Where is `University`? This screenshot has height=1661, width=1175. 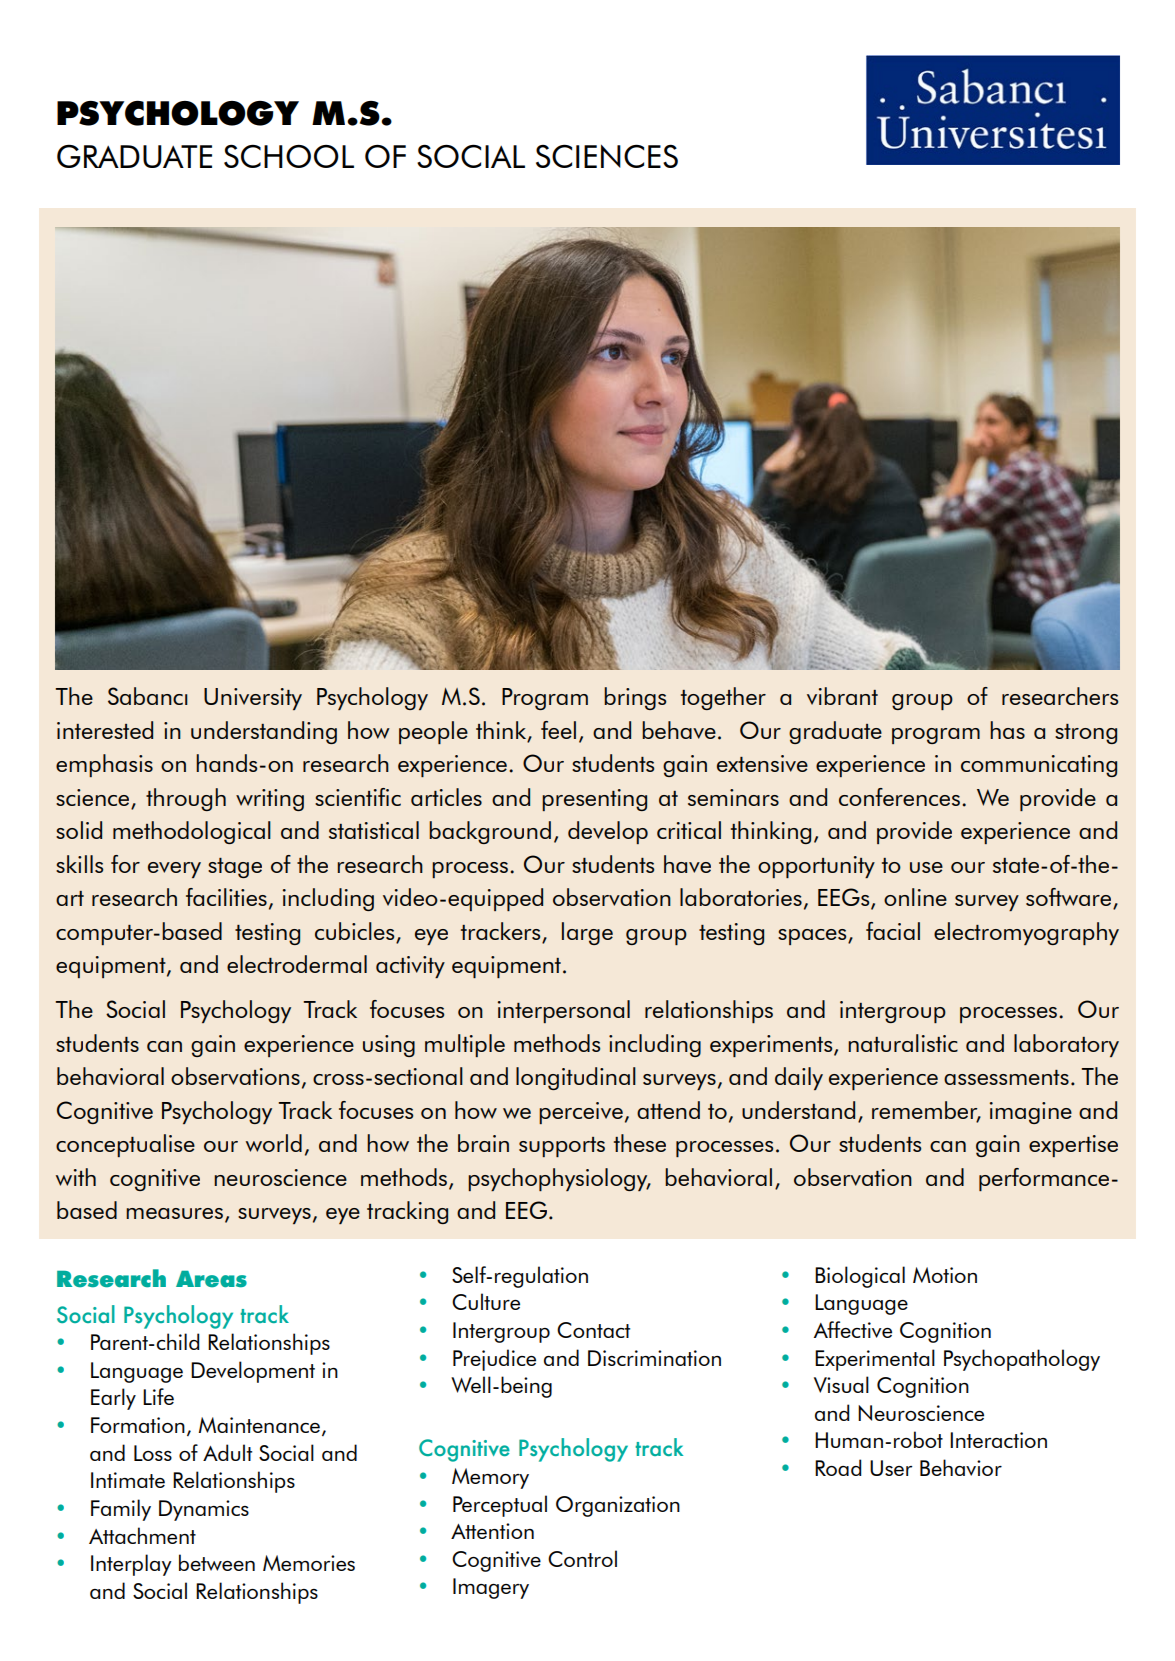 University is located at coordinates (253, 699).
